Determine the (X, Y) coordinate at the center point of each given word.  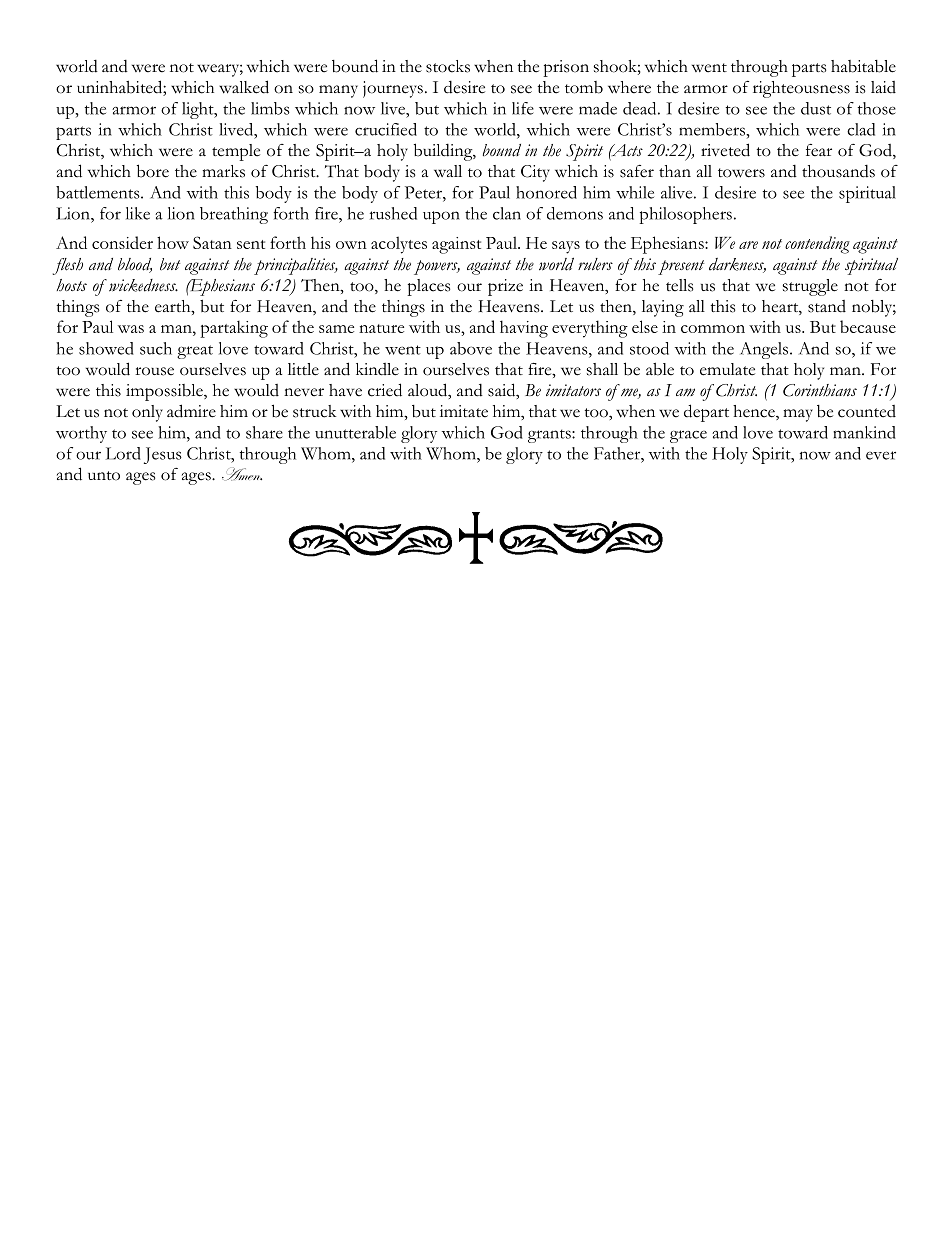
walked (244, 87)
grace (688, 436)
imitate (464, 411)
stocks (448, 66)
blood (135, 265)
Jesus (163, 455)
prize (505, 287)
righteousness (801, 89)
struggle (810, 287)
